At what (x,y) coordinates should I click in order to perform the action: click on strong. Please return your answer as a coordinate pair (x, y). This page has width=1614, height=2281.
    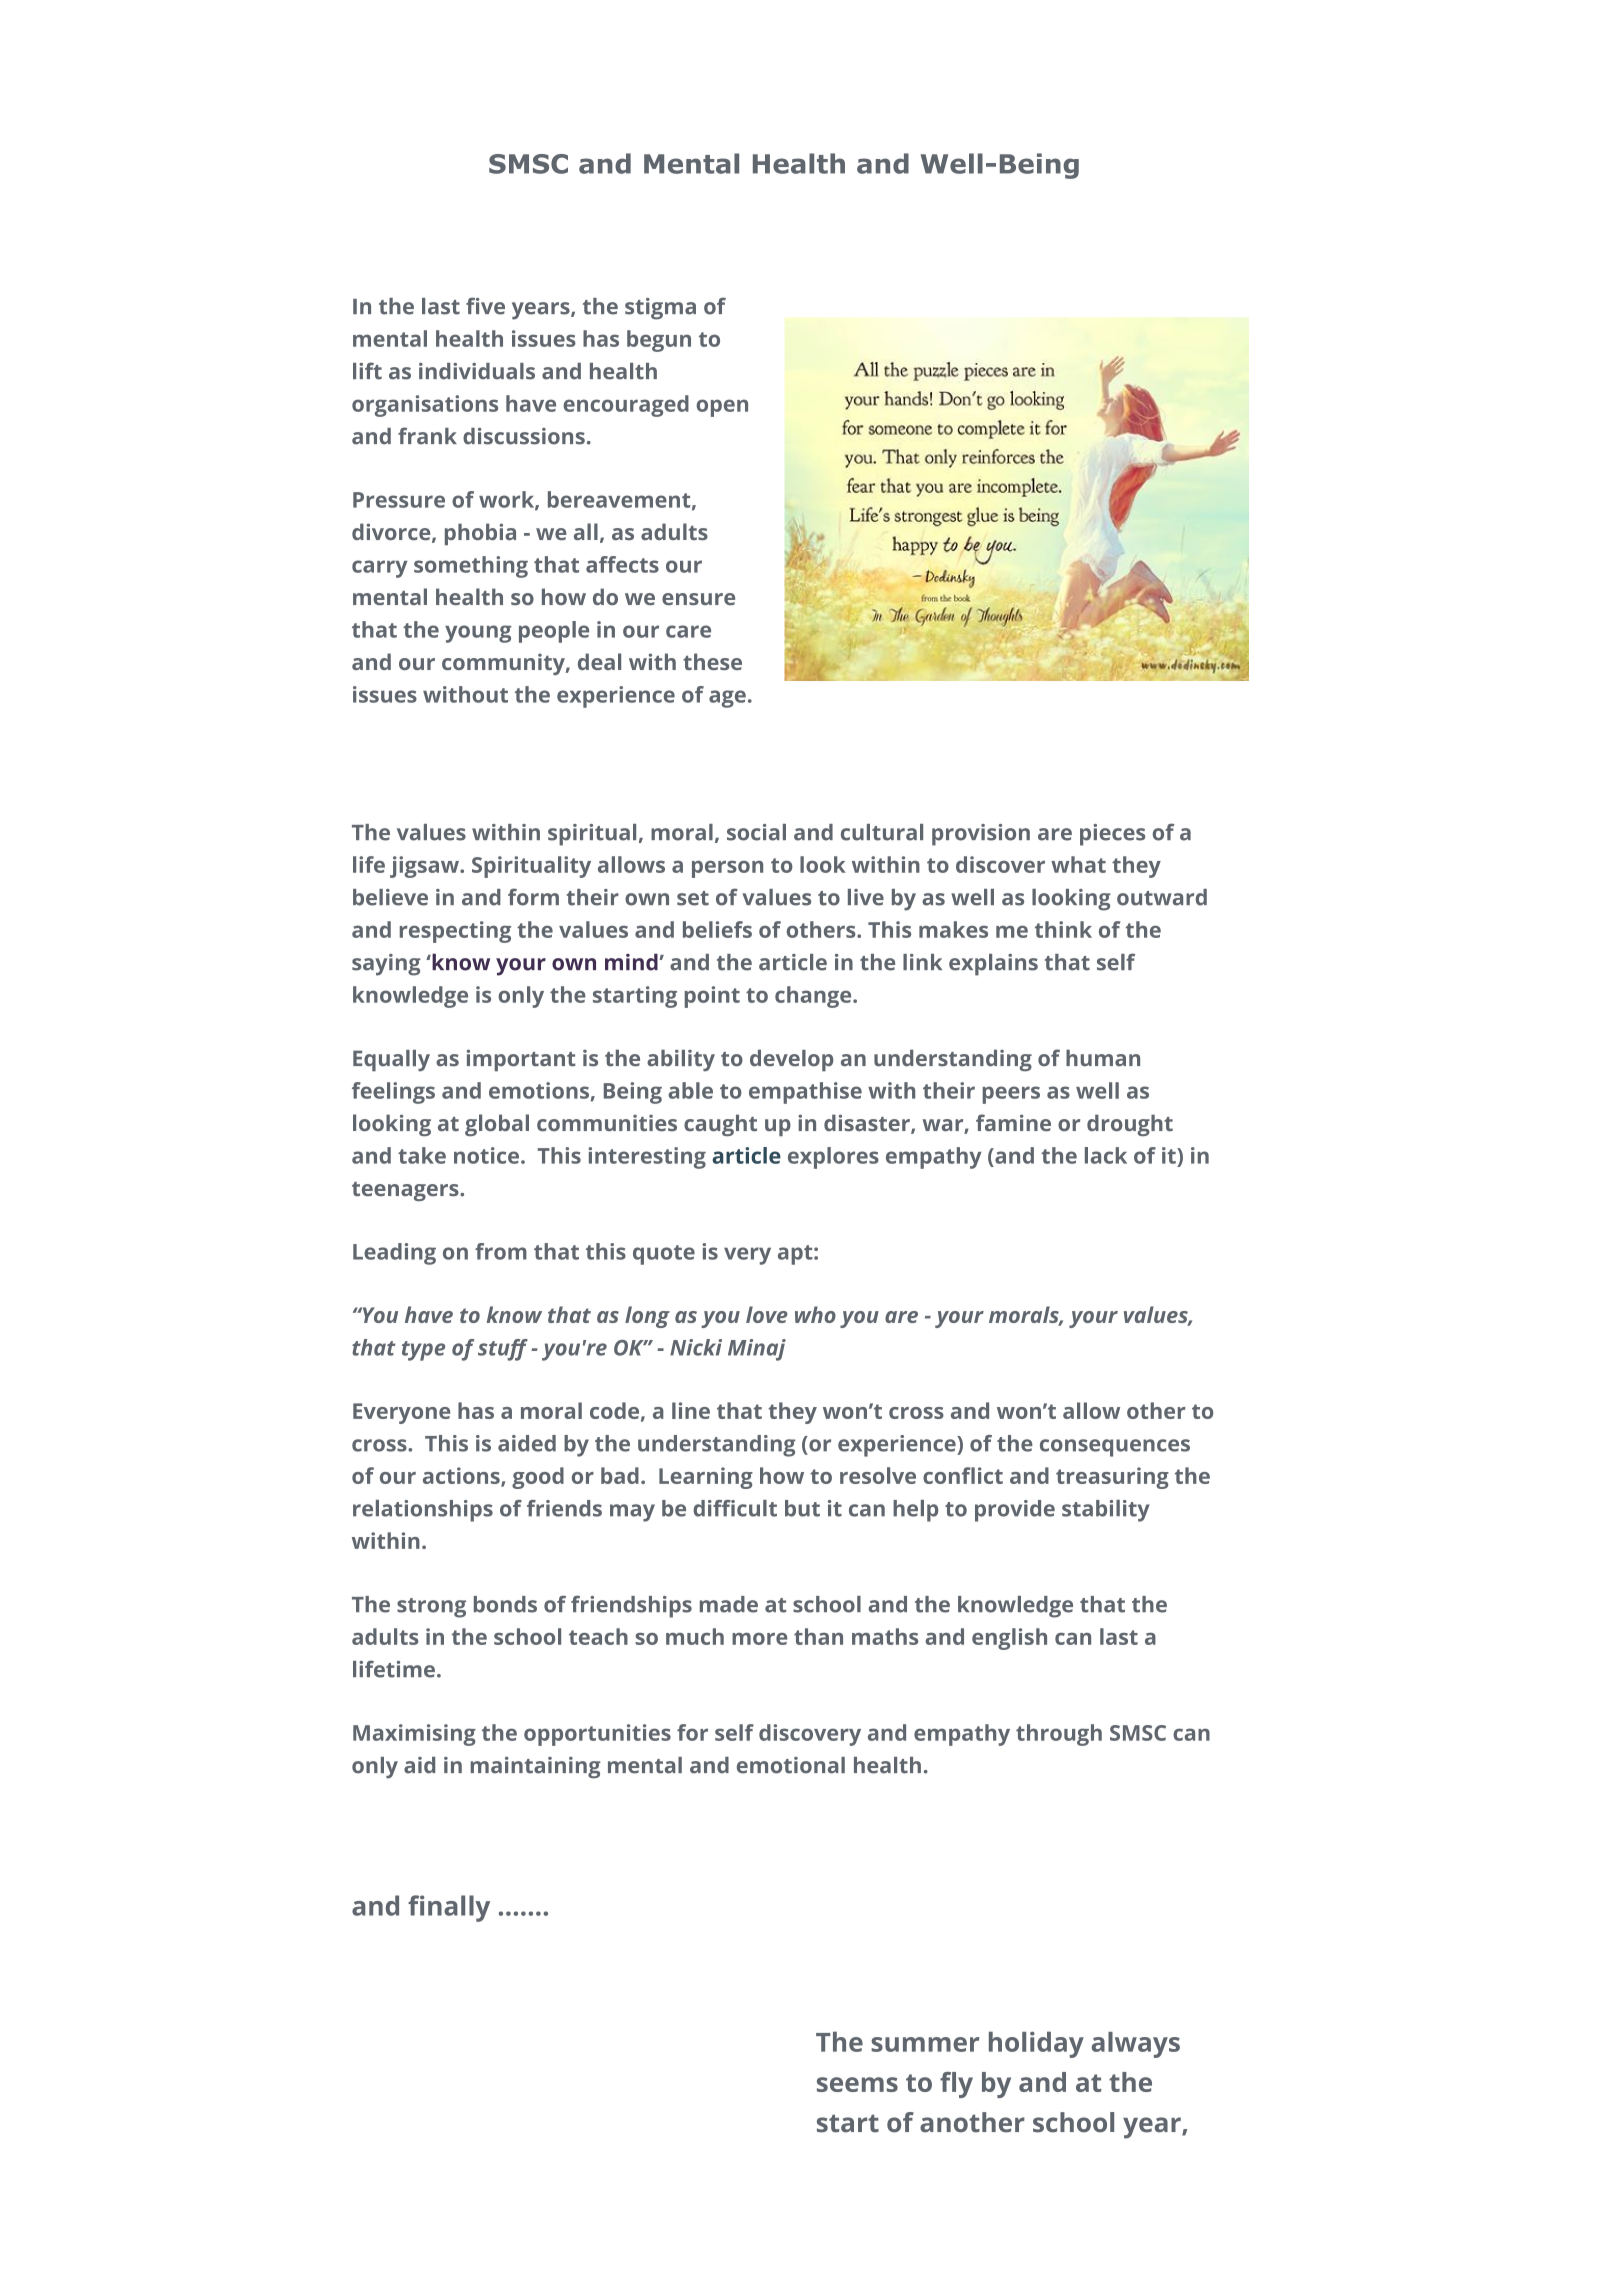
    Looking at the image, I should click on (431, 1608).
